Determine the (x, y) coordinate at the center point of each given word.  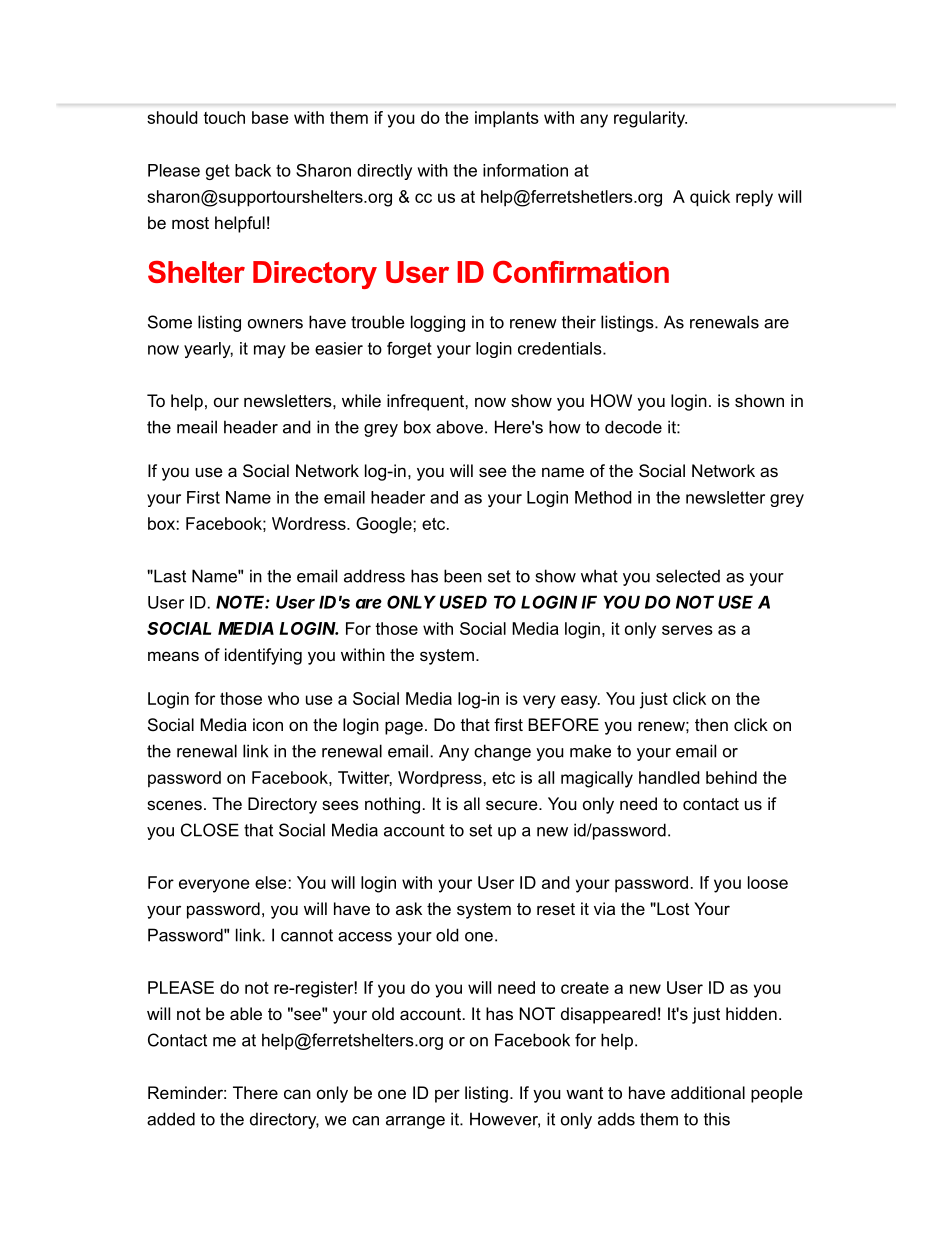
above (459, 427)
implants (507, 119)
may (270, 351)
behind (731, 777)
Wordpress (441, 779)
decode (633, 427)
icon (268, 724)
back (253, 170)
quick (710, 198)
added (171, 1119)
